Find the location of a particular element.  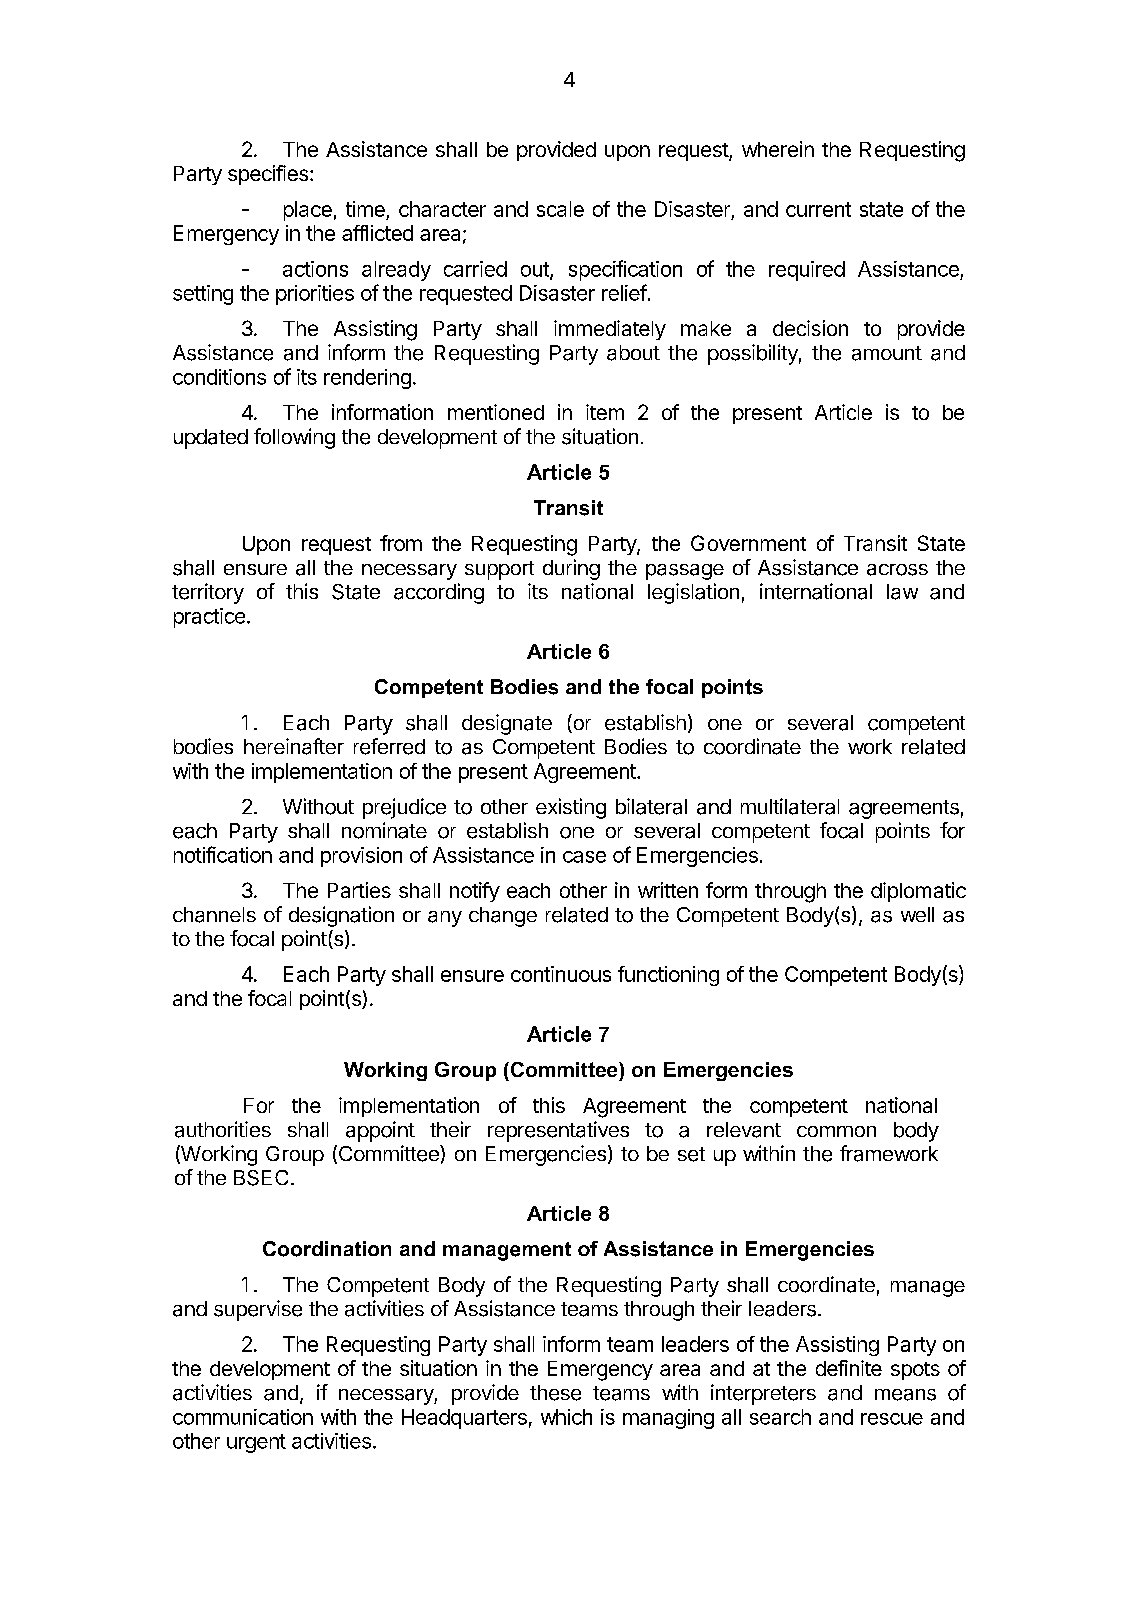

current is located at coordinates (818, 209).
